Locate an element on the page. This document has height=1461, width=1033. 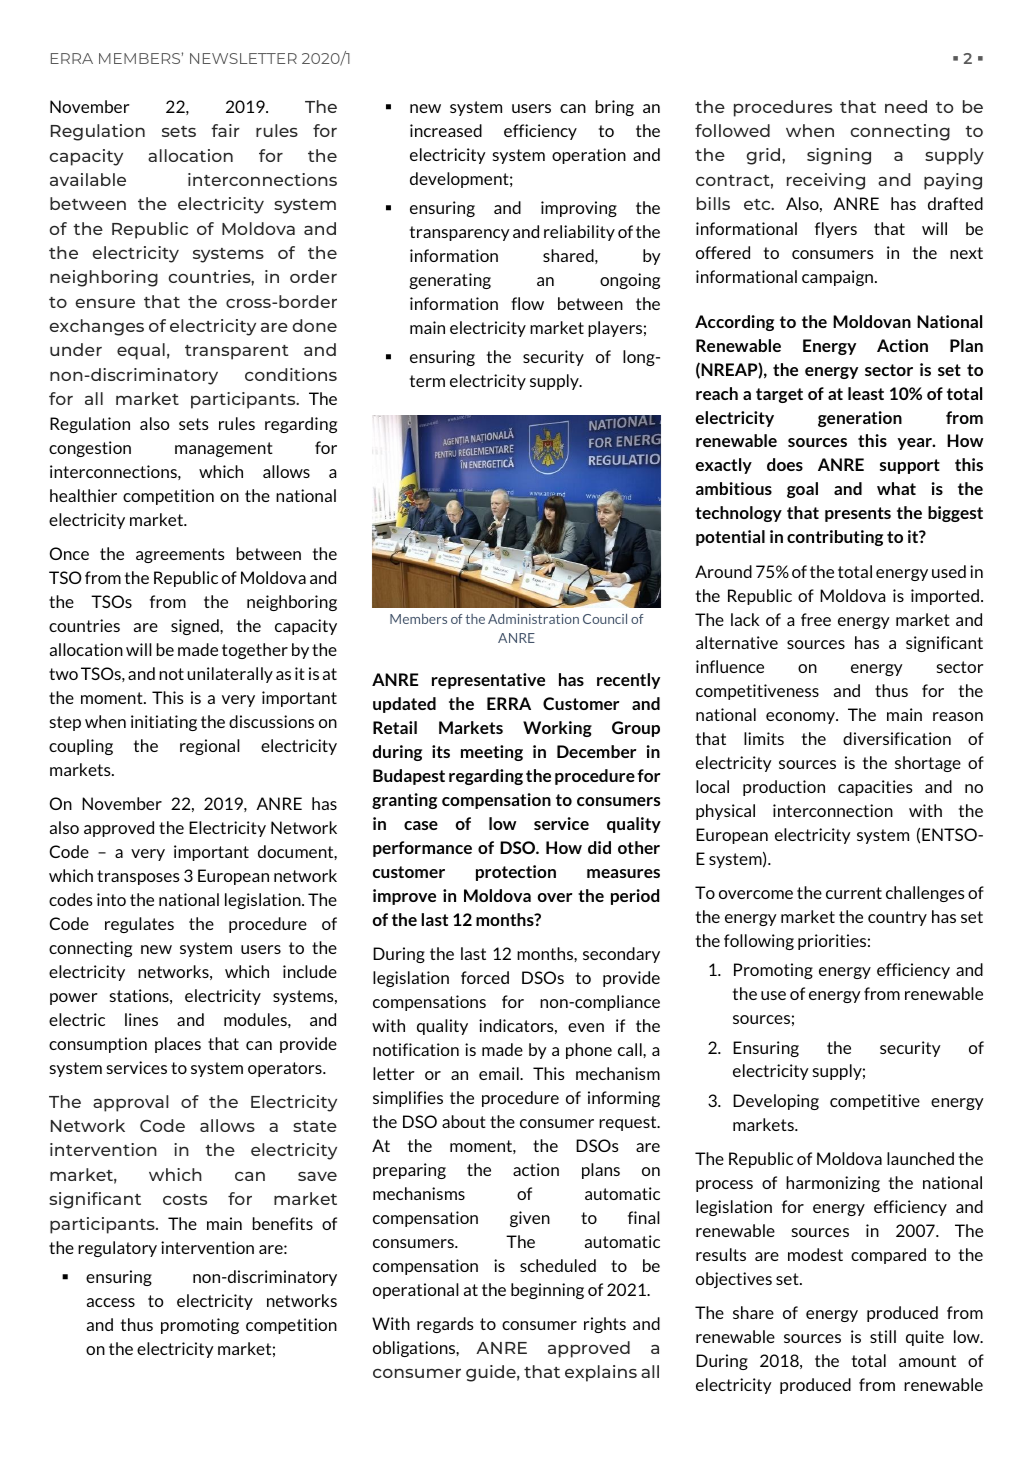
access is located at coordinates (111, 1302).
